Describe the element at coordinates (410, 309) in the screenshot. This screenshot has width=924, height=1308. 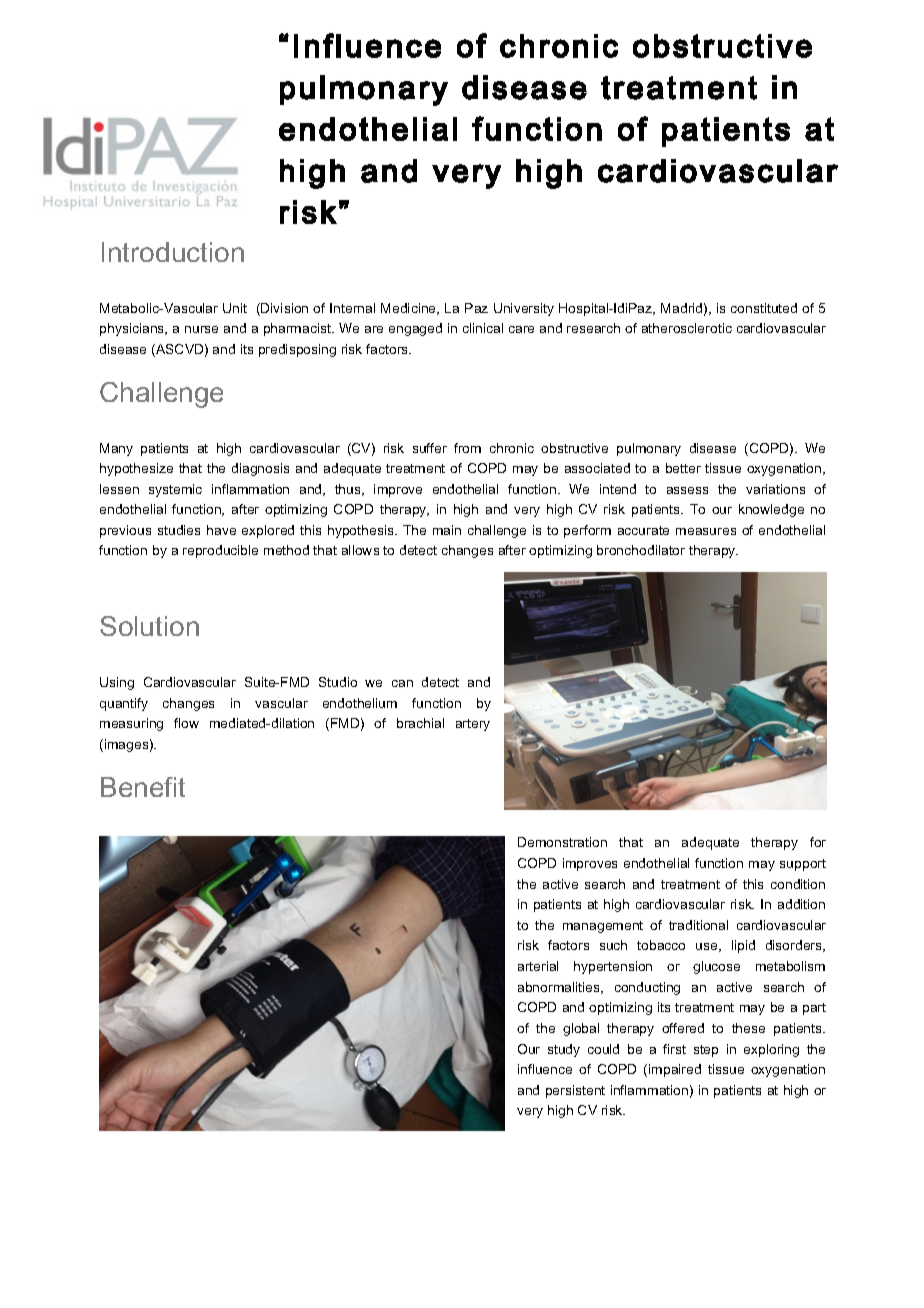
I see `Medicine` at that location.
